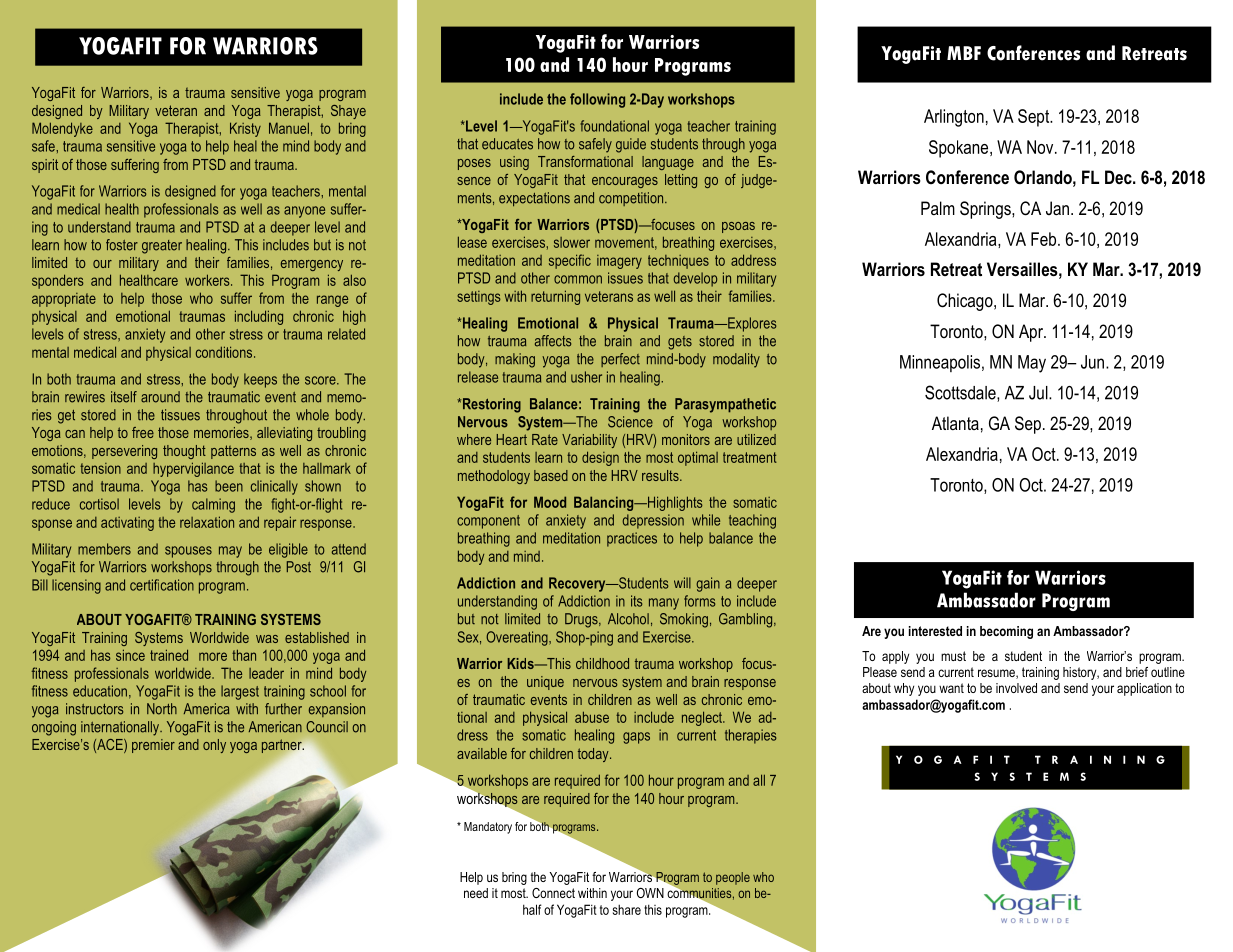 The image size is (1233, 952). What do you see at coordinates (631, 145) in the screenshot?
I see `guide` at bounding box center [631, 145].
